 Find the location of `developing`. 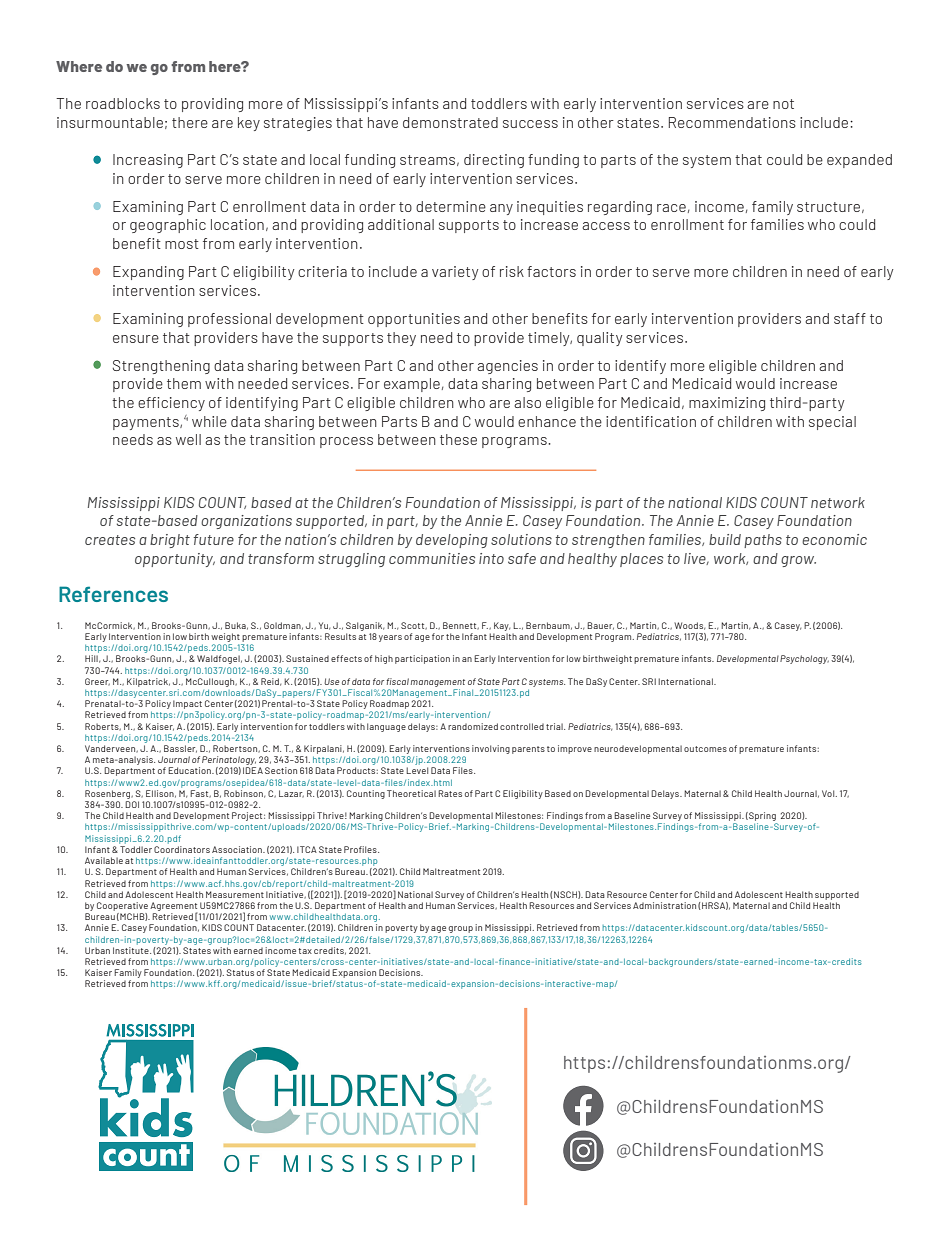

developing is located at coordinates (452, 541).
